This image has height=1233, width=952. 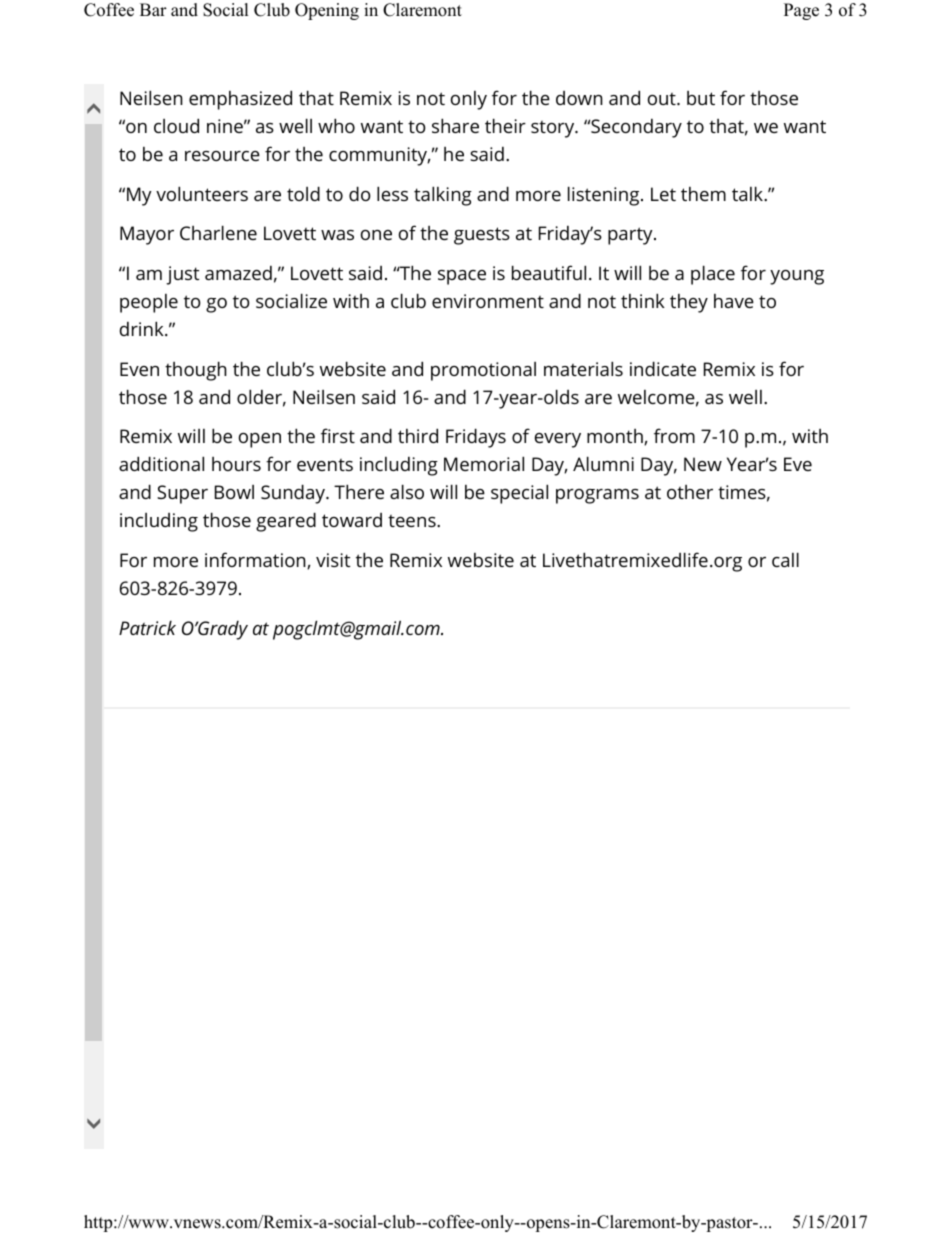 I want to click on resource, so click(x=222, y=156).
